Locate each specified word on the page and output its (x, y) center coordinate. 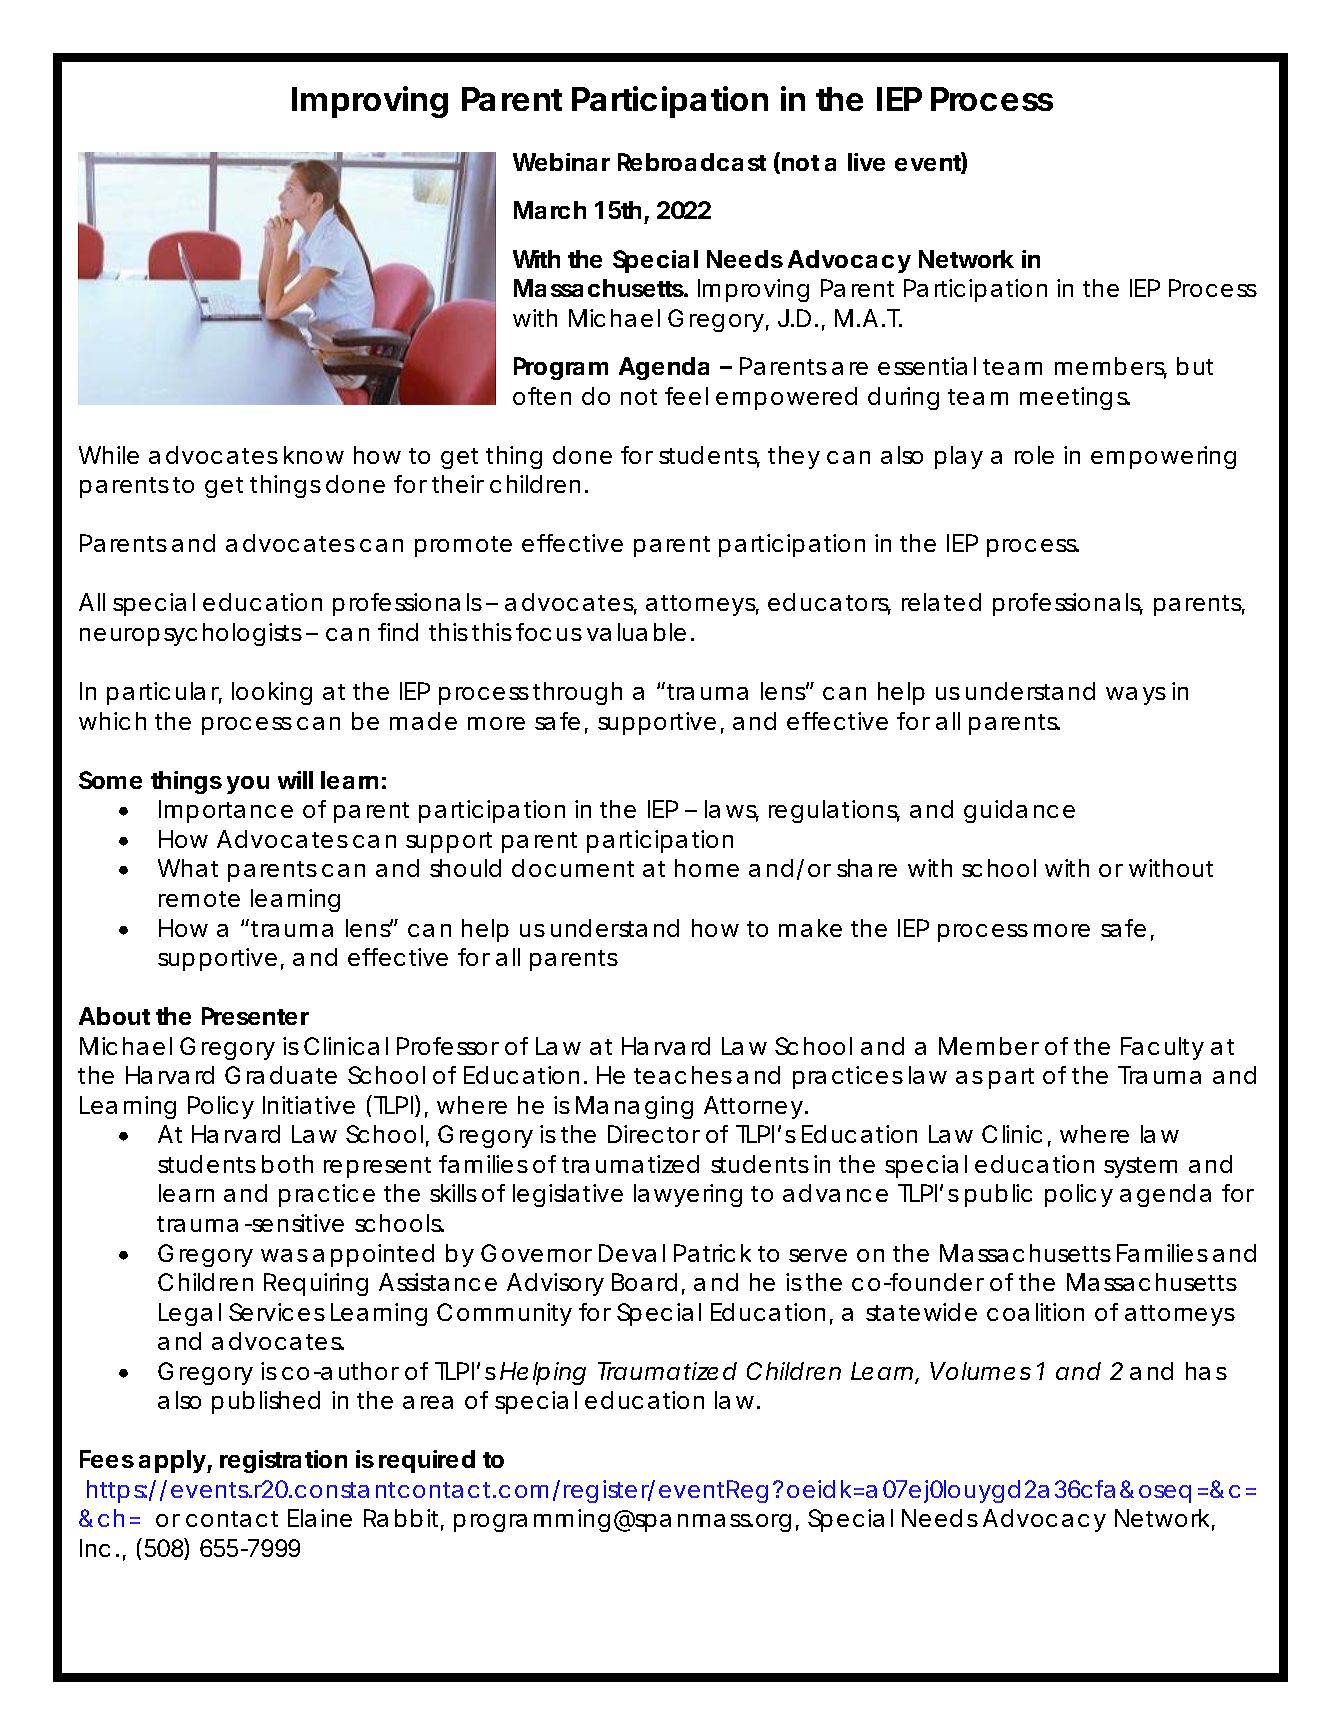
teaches (683, 1075)
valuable (636, 632)
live (866, 162)
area (428, 1402)
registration (283, 1461)
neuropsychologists (191, 634)
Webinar (561, 162)
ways (1136, 696)
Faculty (1162, 1048)
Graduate (281, 1075)
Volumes (980, 1371)
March (550, 210)
